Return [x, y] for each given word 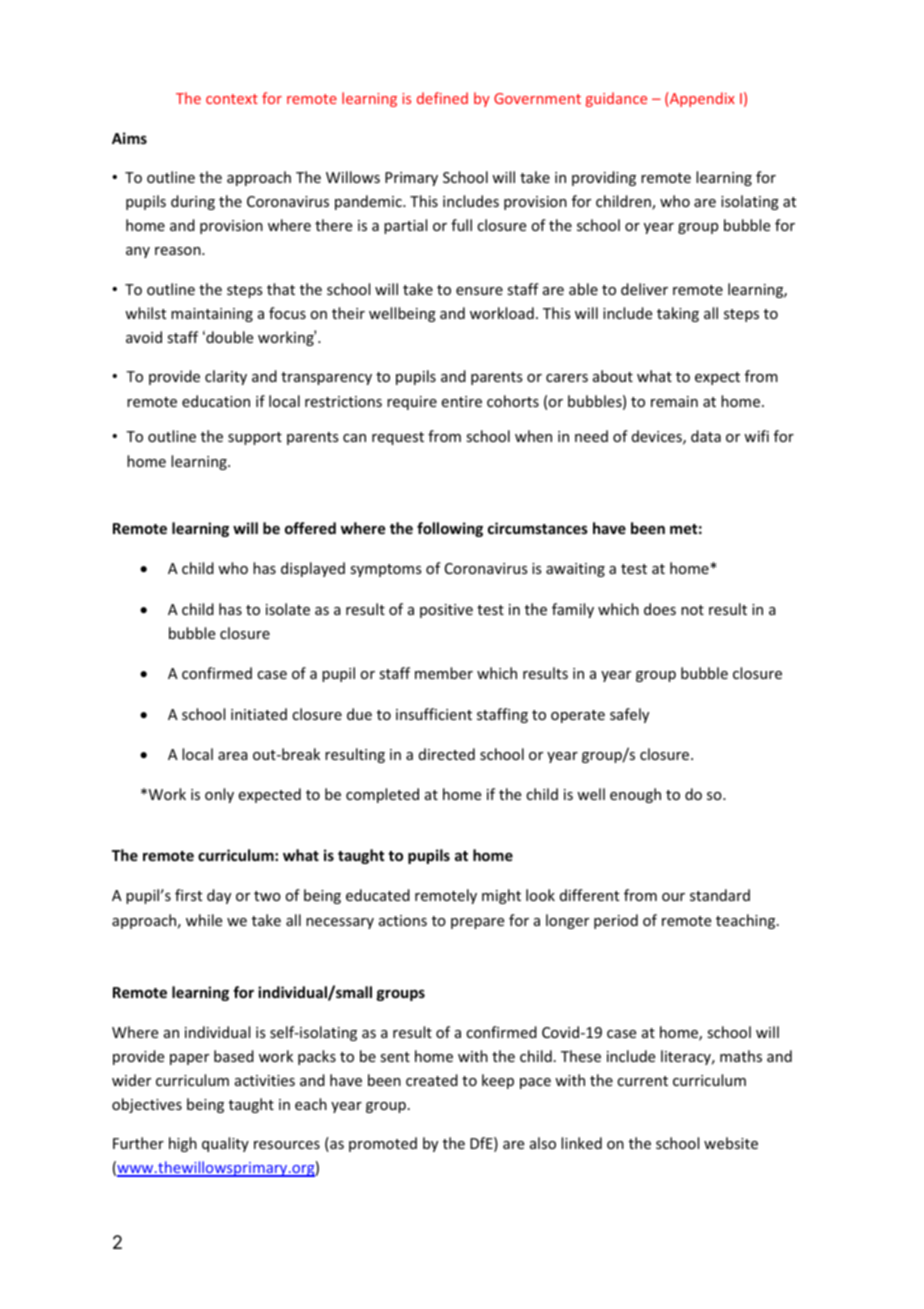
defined [442, 98]
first [188, 895]
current [642, 1081]
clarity [226, 377]
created [432, 1080]
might [501, 896]
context [232, 99]
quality [225, 1144]
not [692, 610]
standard [720, 895]
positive [446, 611]
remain [674, 401]
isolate [288, 609]
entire [462, 401]
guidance [616, 99]
